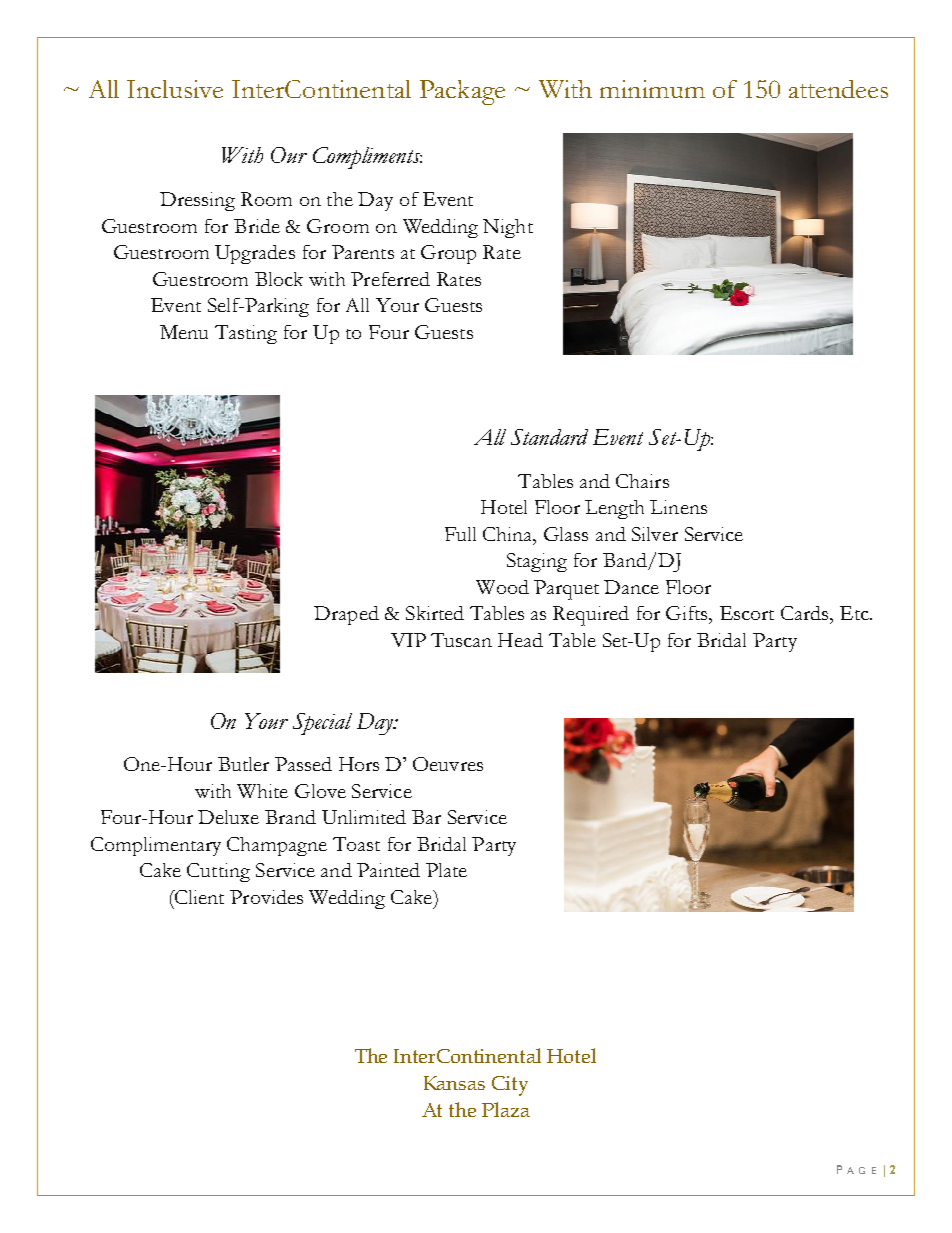 This screenshot has width=952, height=1233. What do you see at coordinates (678, 507) in the screenshot?
I see `Linens` at bounding box center [678, 507].
